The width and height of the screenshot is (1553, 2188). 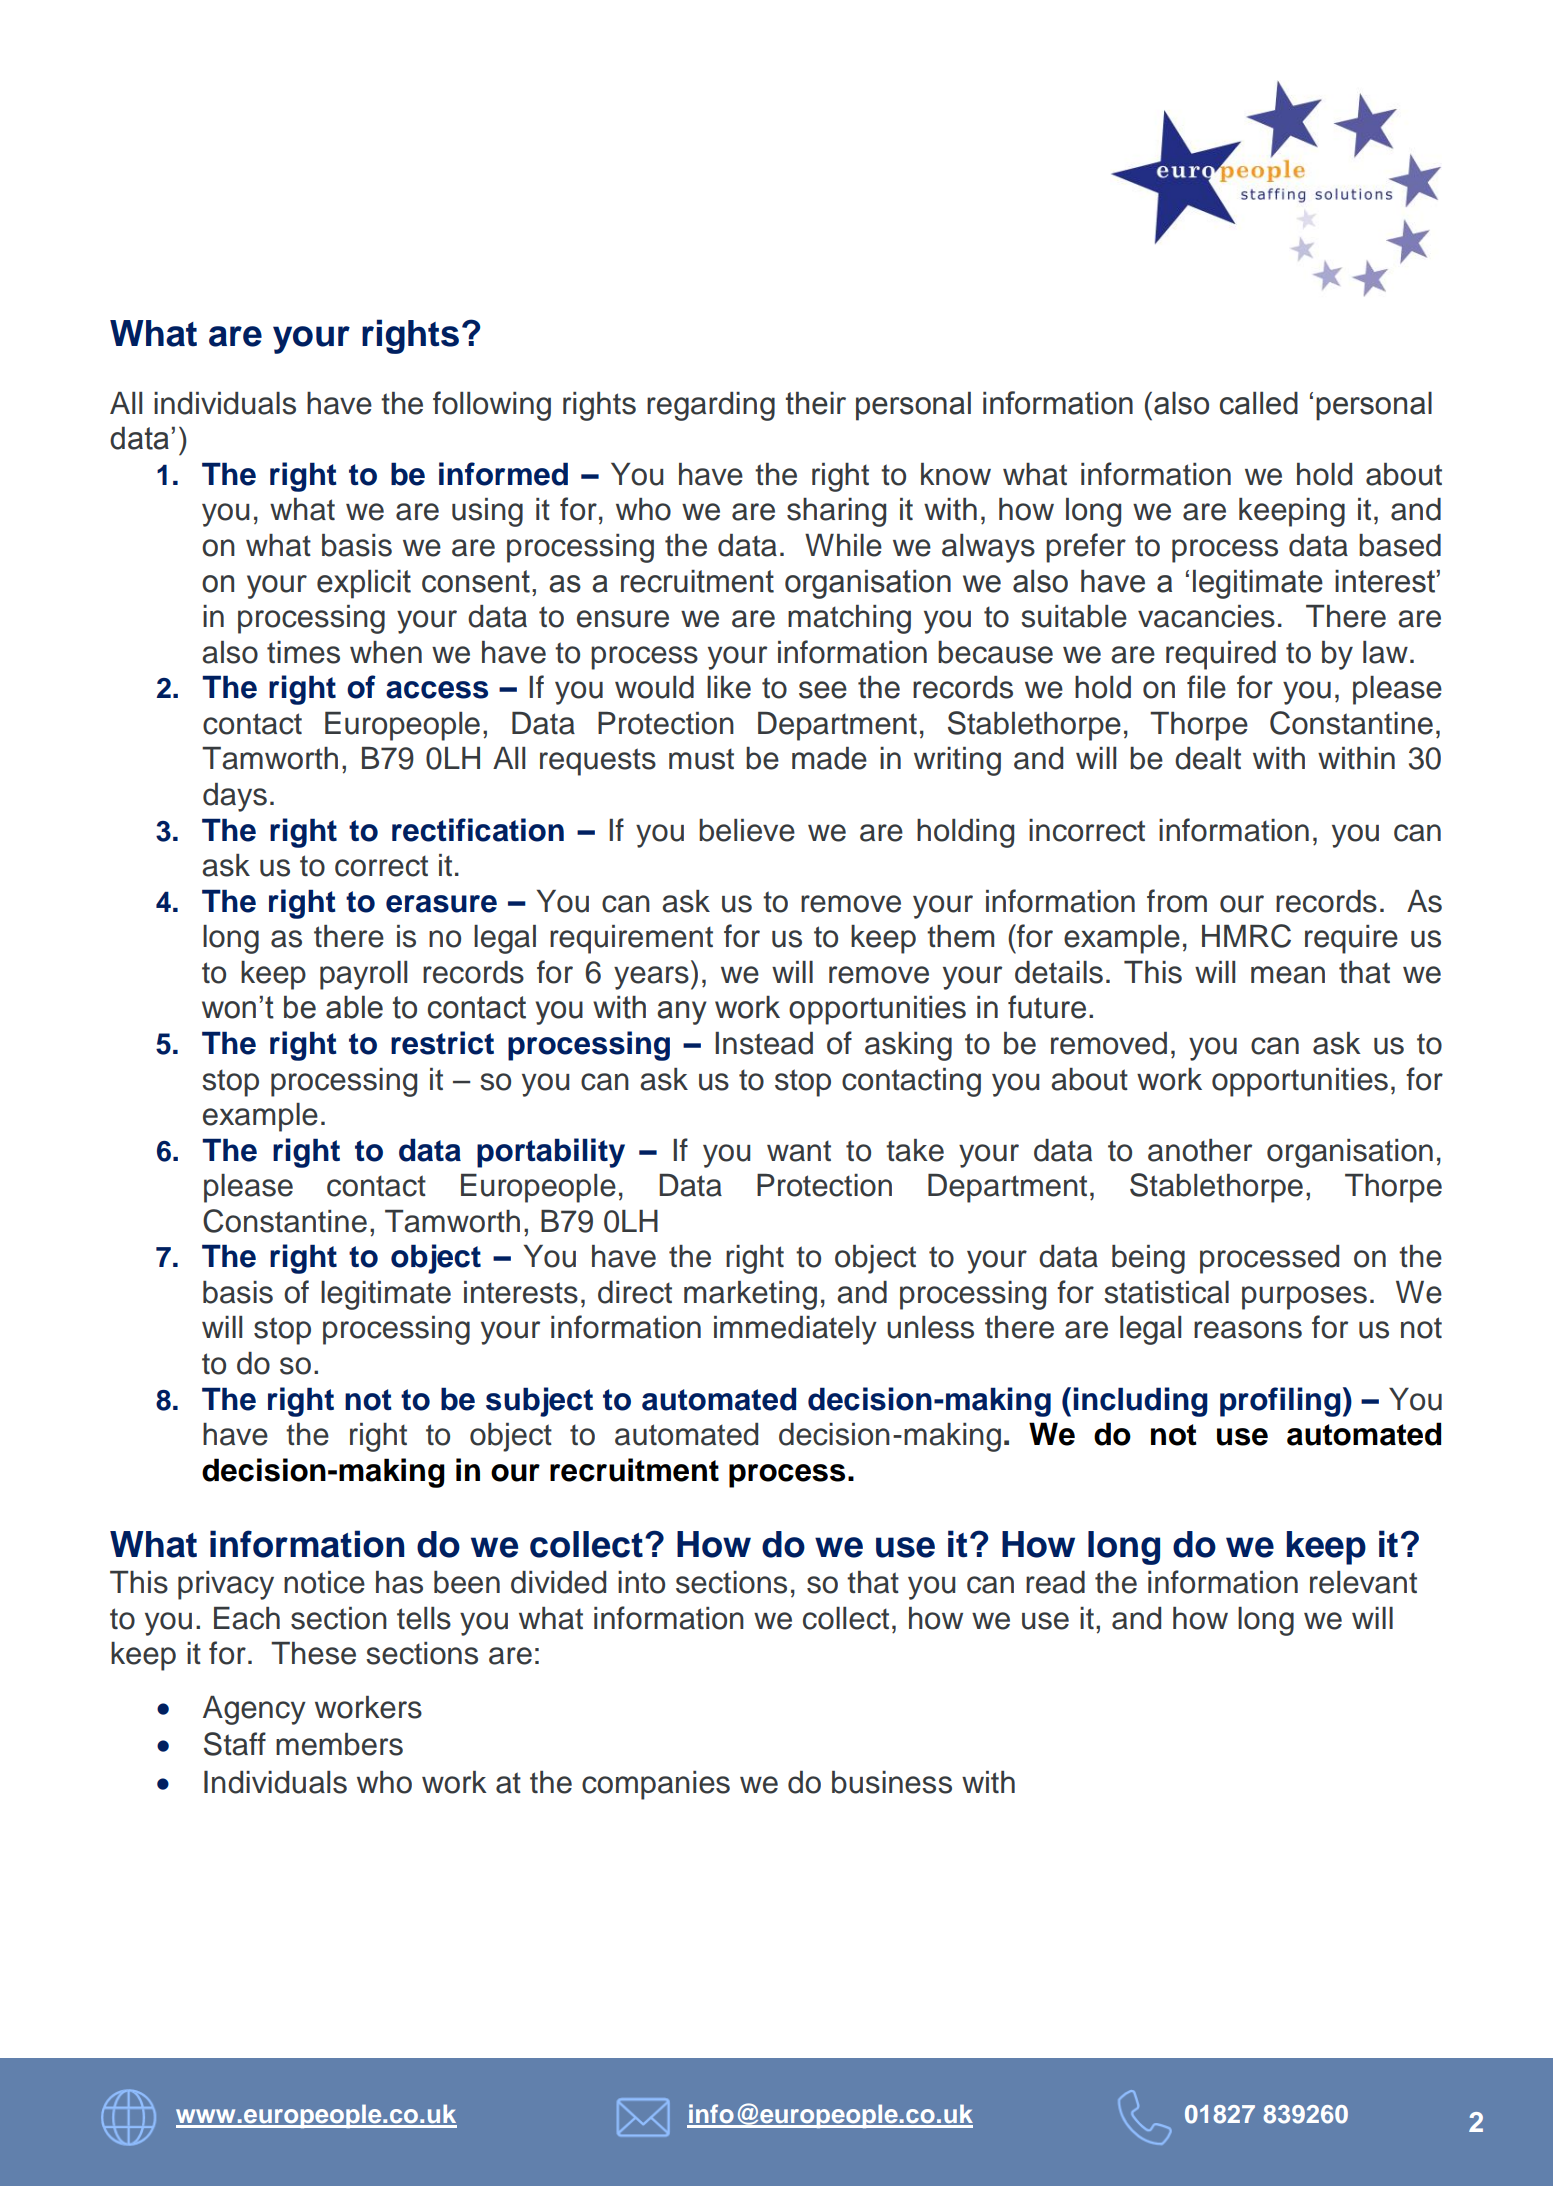 What do you see at coordinates (892, 1782) in the screenshot?
I see `business` at bounding box center [892, 1782].
